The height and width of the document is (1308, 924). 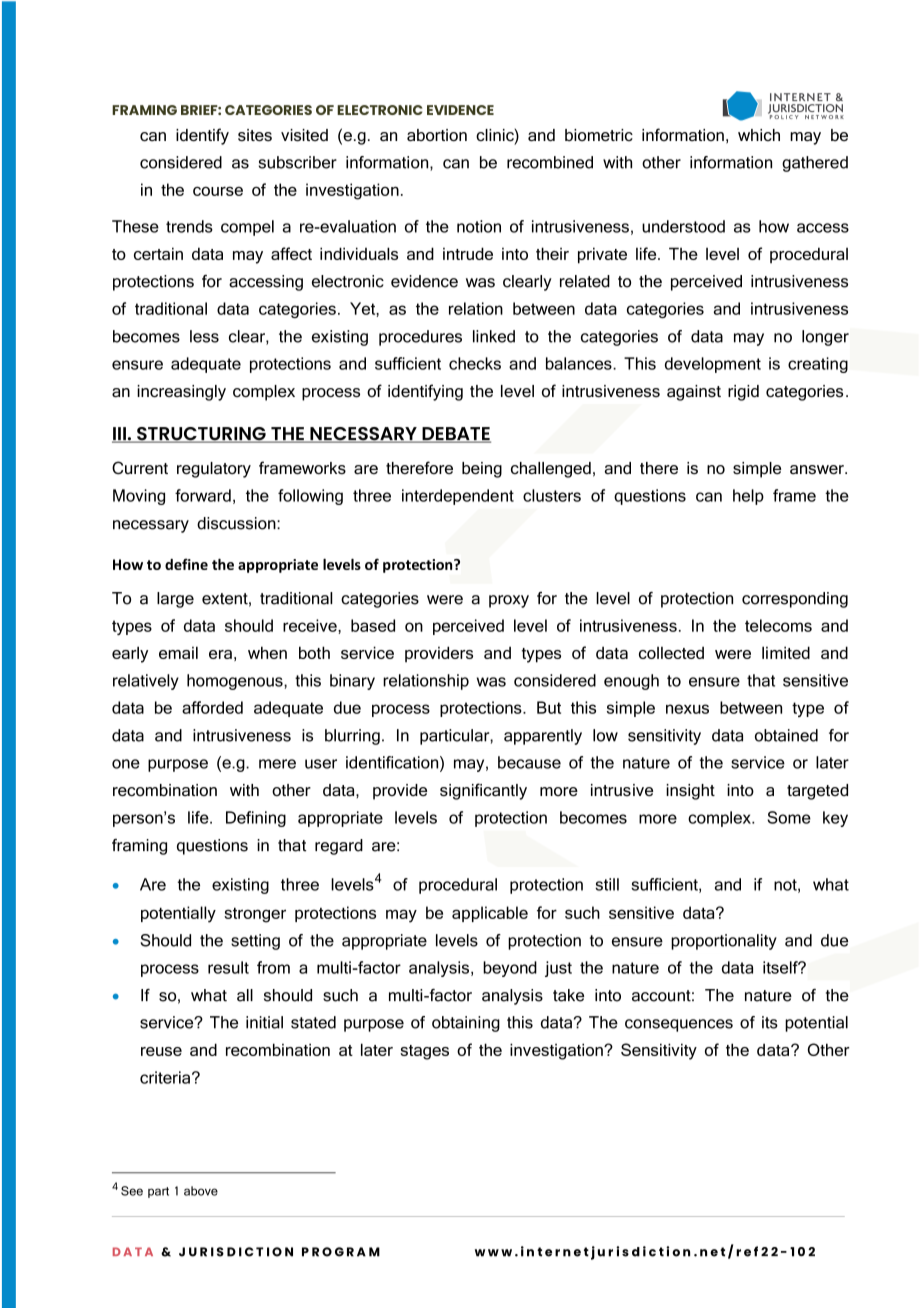 I want to click on course, so click(x=218, y=191).
